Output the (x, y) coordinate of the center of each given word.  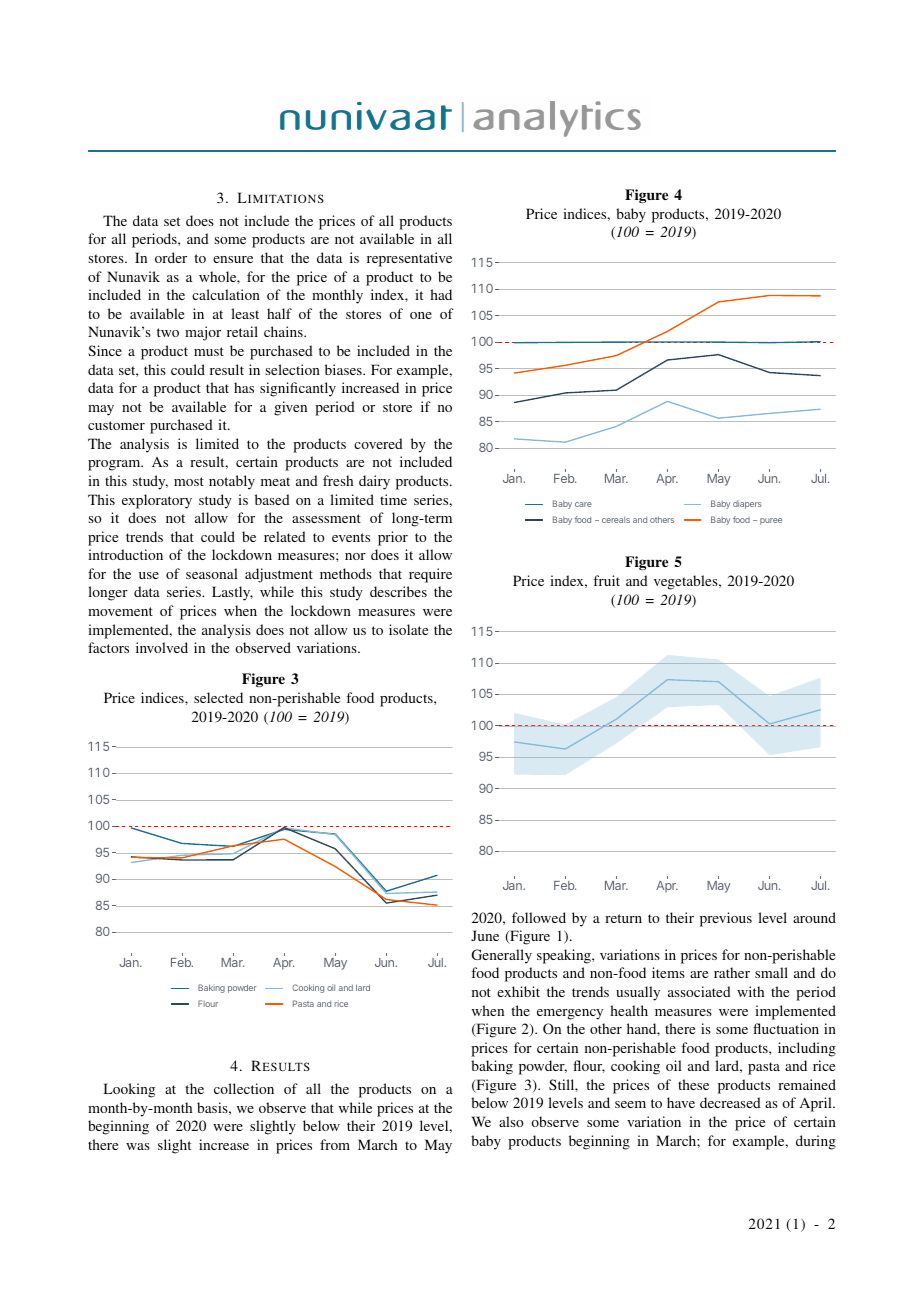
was (138, 1146)
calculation (226, 294)
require (430, 575)
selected (218, 697)
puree (771, 521)
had (441, 294)
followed (539, 917)
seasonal (212, 573)
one (421, 315)
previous (726, 919)
